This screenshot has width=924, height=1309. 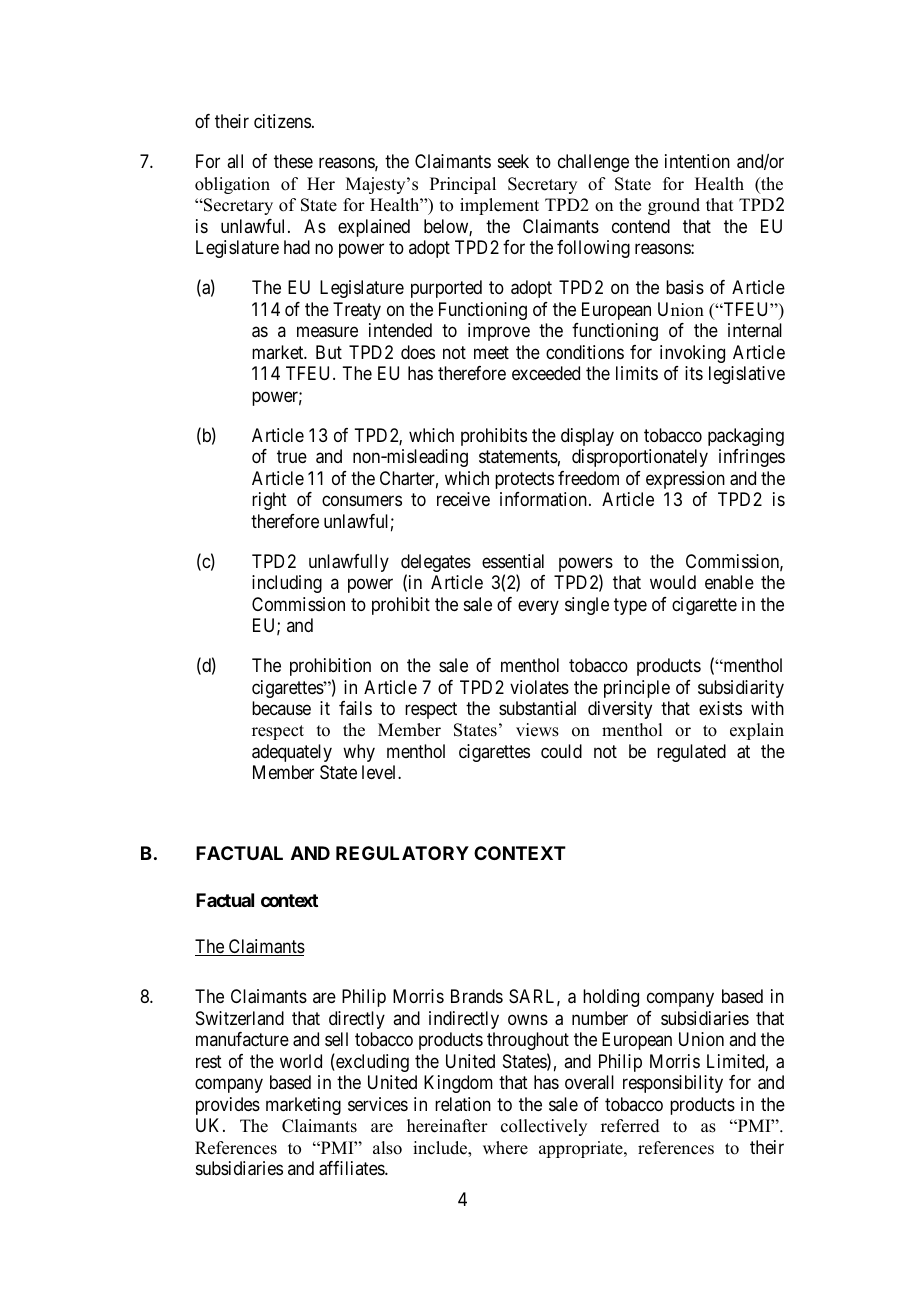 I want to click on these, so click(x=293, y=161).
